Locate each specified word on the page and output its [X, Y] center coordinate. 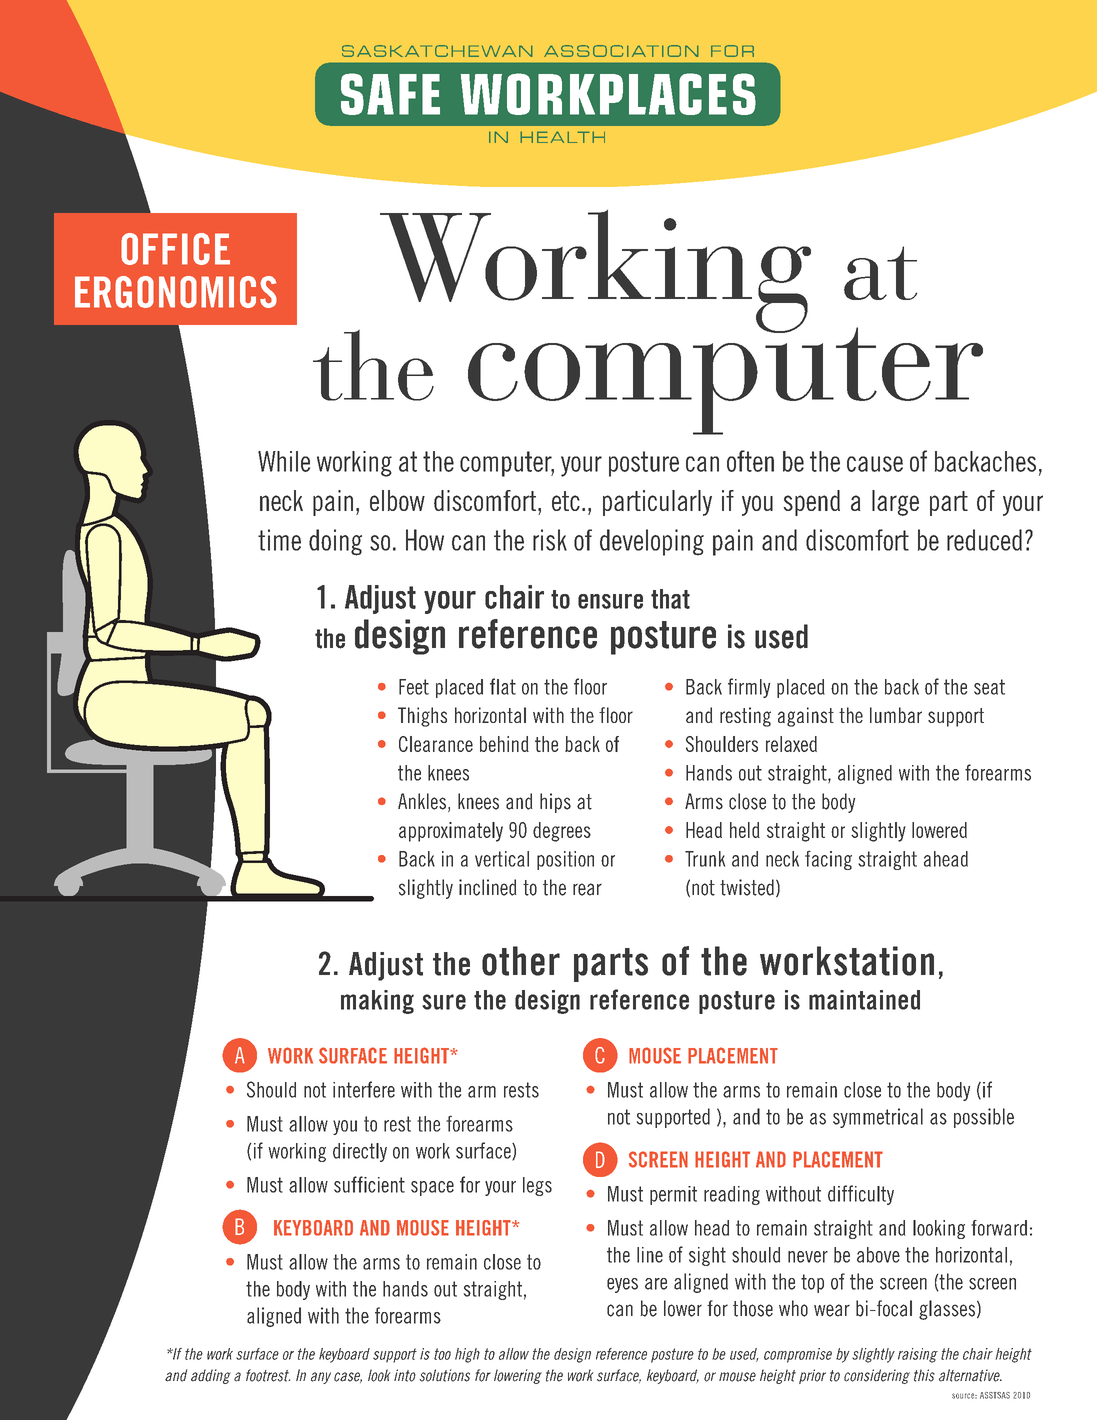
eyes [622, 1285]
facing [828, 860]
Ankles [422, 801]
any [321, 1378]
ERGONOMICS [176, 292]
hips [555, 803]
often [750, 461]
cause [875, 464]
